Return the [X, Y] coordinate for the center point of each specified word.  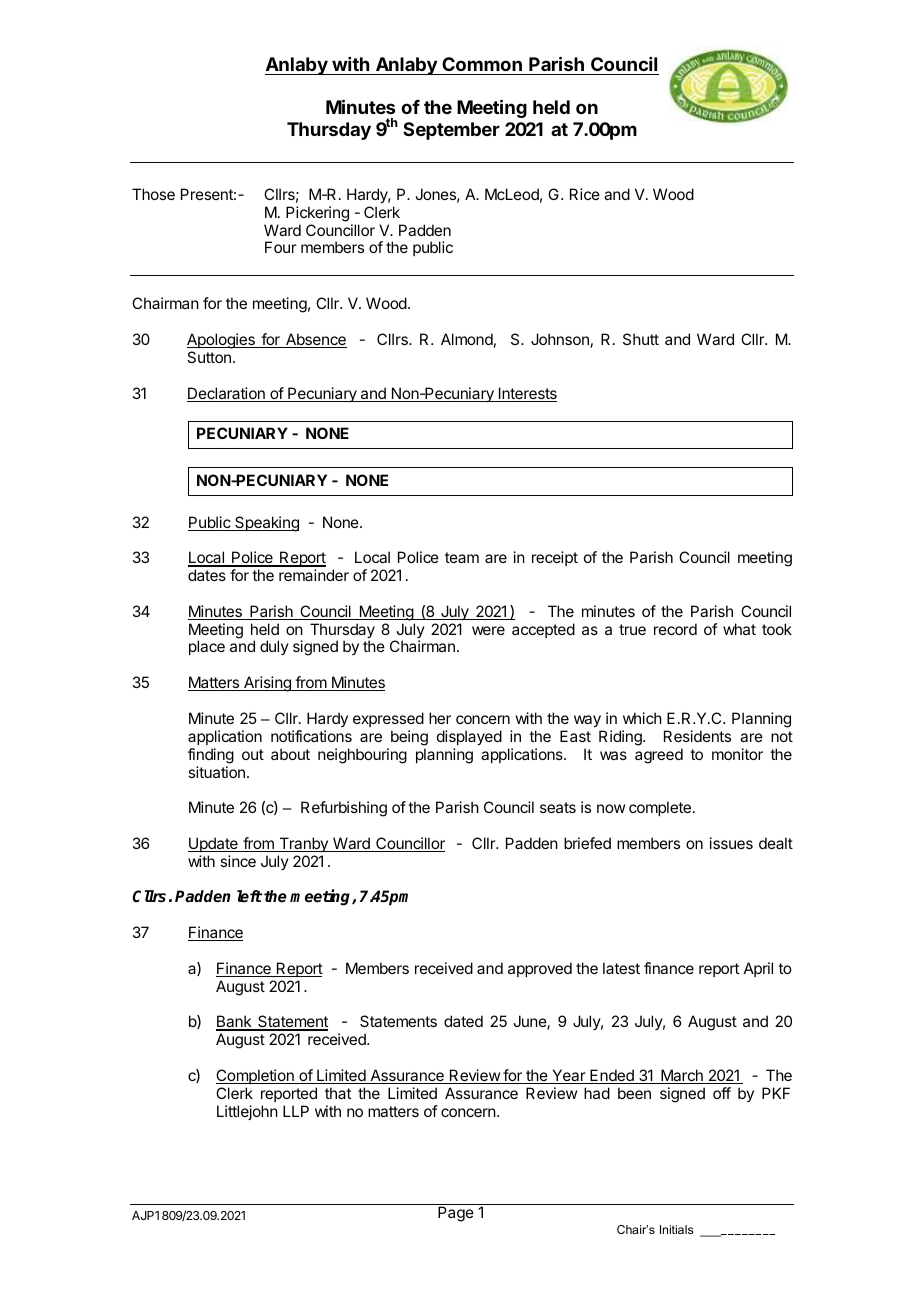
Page [456, 1214]
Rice [585, 194]
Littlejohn [247, 1112]
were [488, 630]
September [451, 131]
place [207, 647]
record [675, 629]
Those [153, 194]
